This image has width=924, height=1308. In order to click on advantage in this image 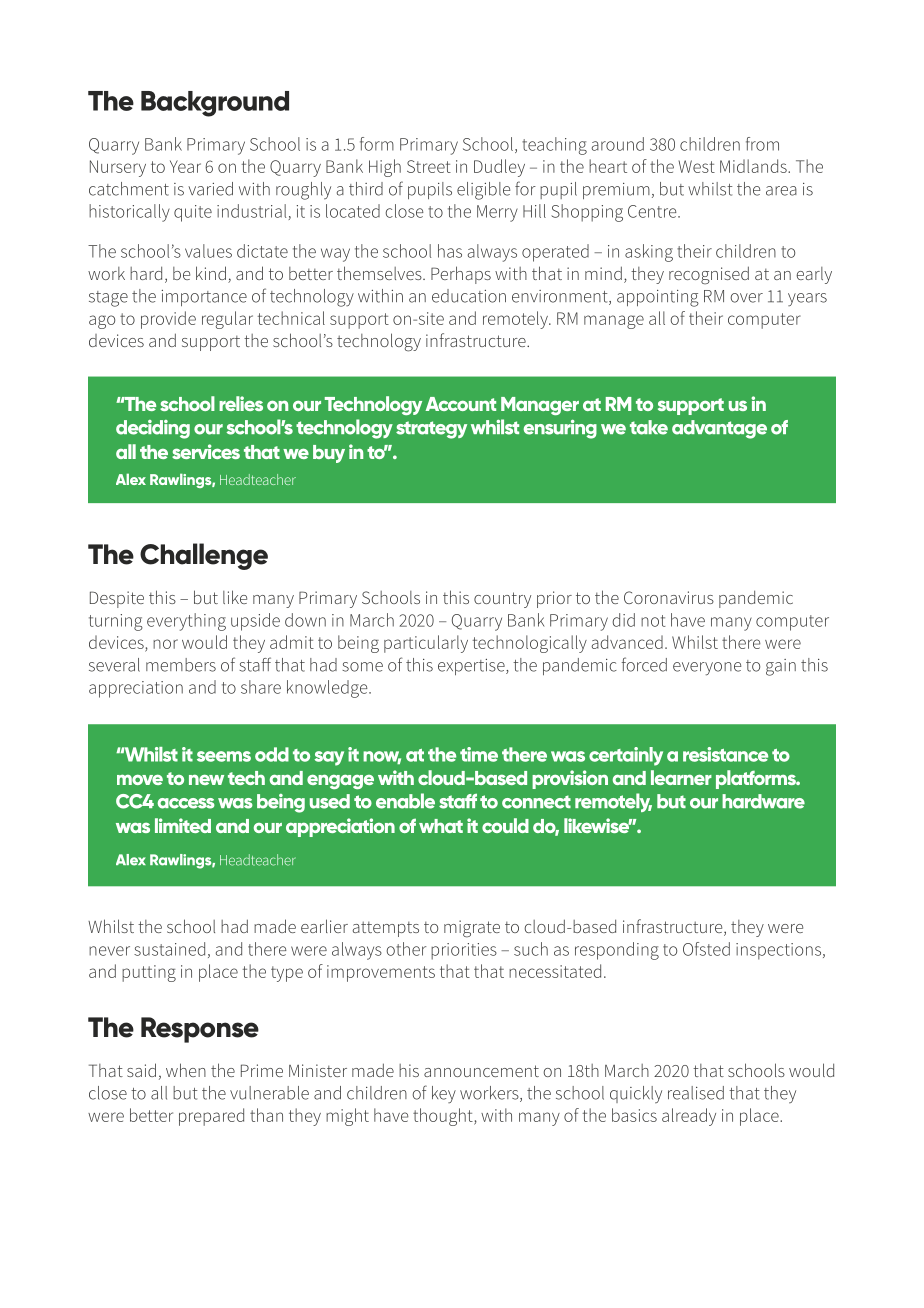, I will do `click(719, 429)`.
